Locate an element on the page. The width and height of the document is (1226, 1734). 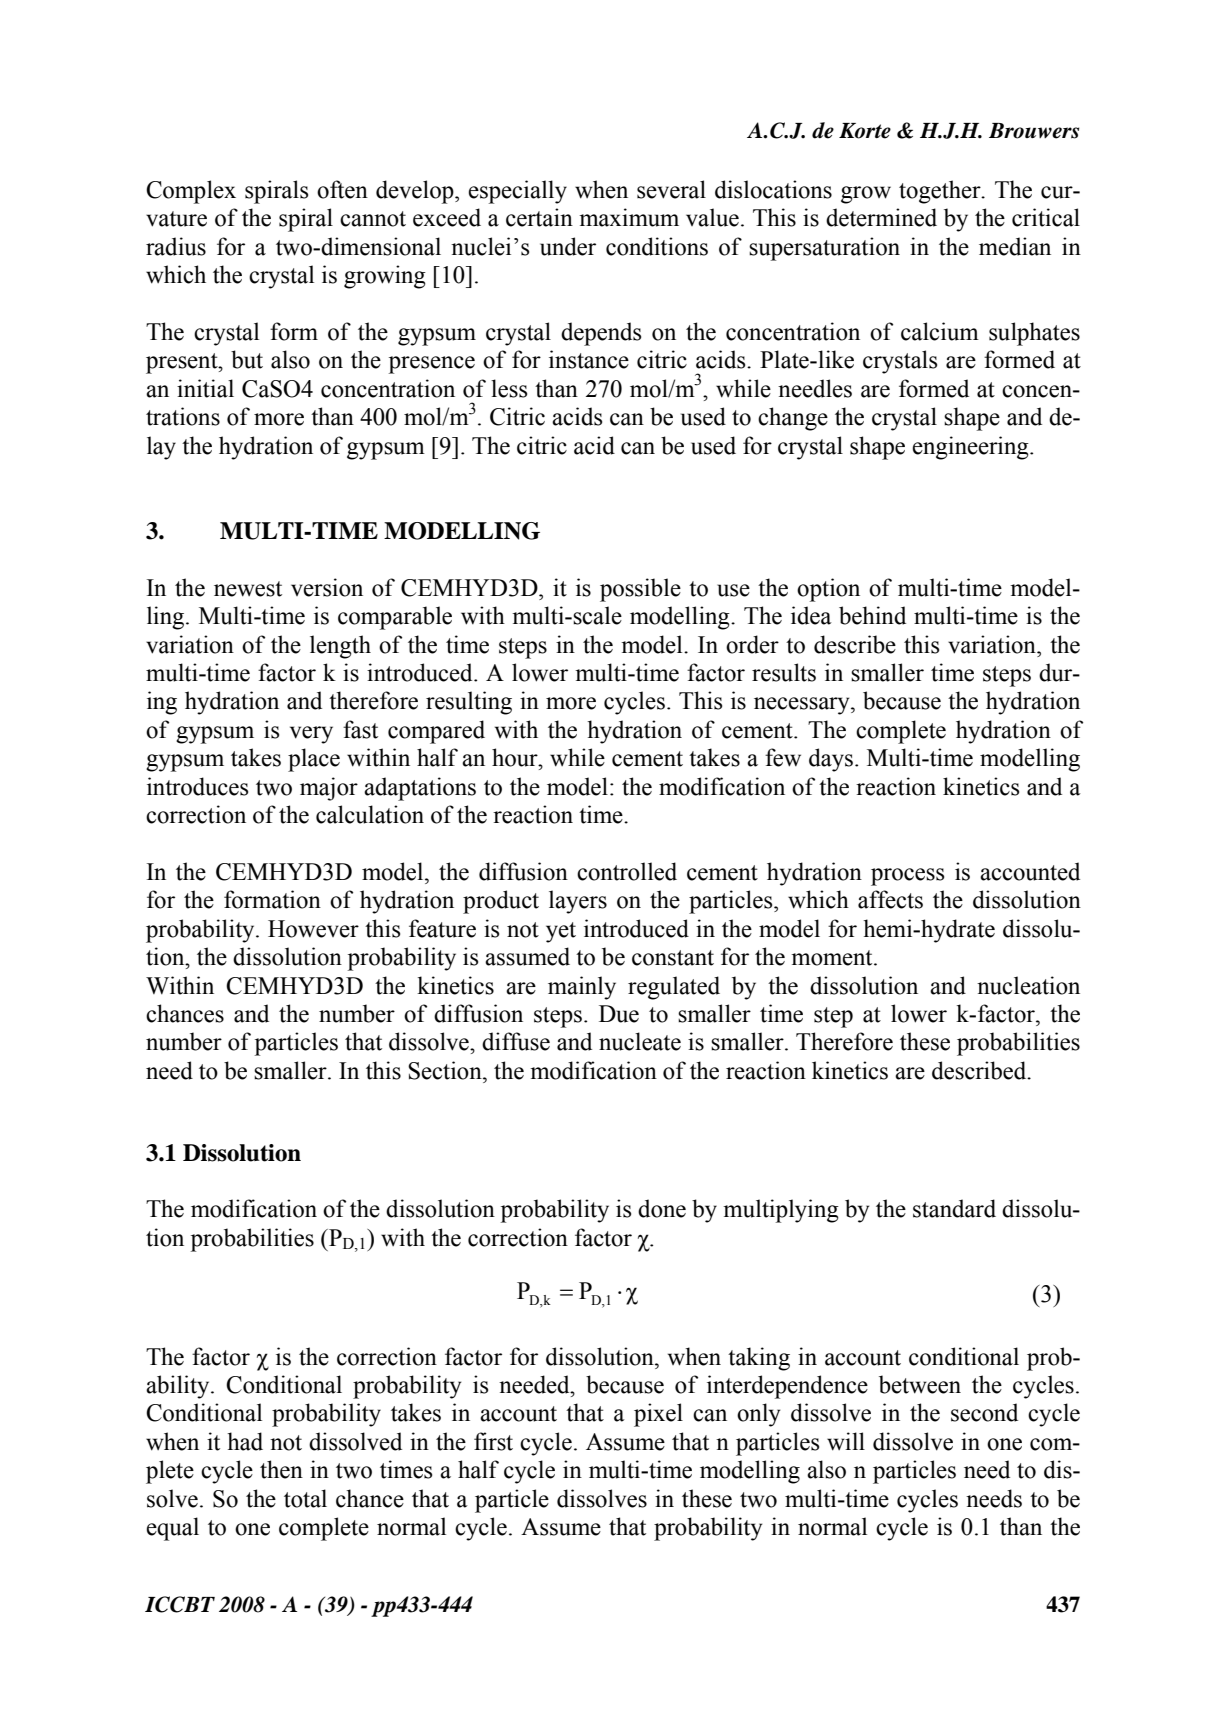
major is located at coordinates (329, 789).
